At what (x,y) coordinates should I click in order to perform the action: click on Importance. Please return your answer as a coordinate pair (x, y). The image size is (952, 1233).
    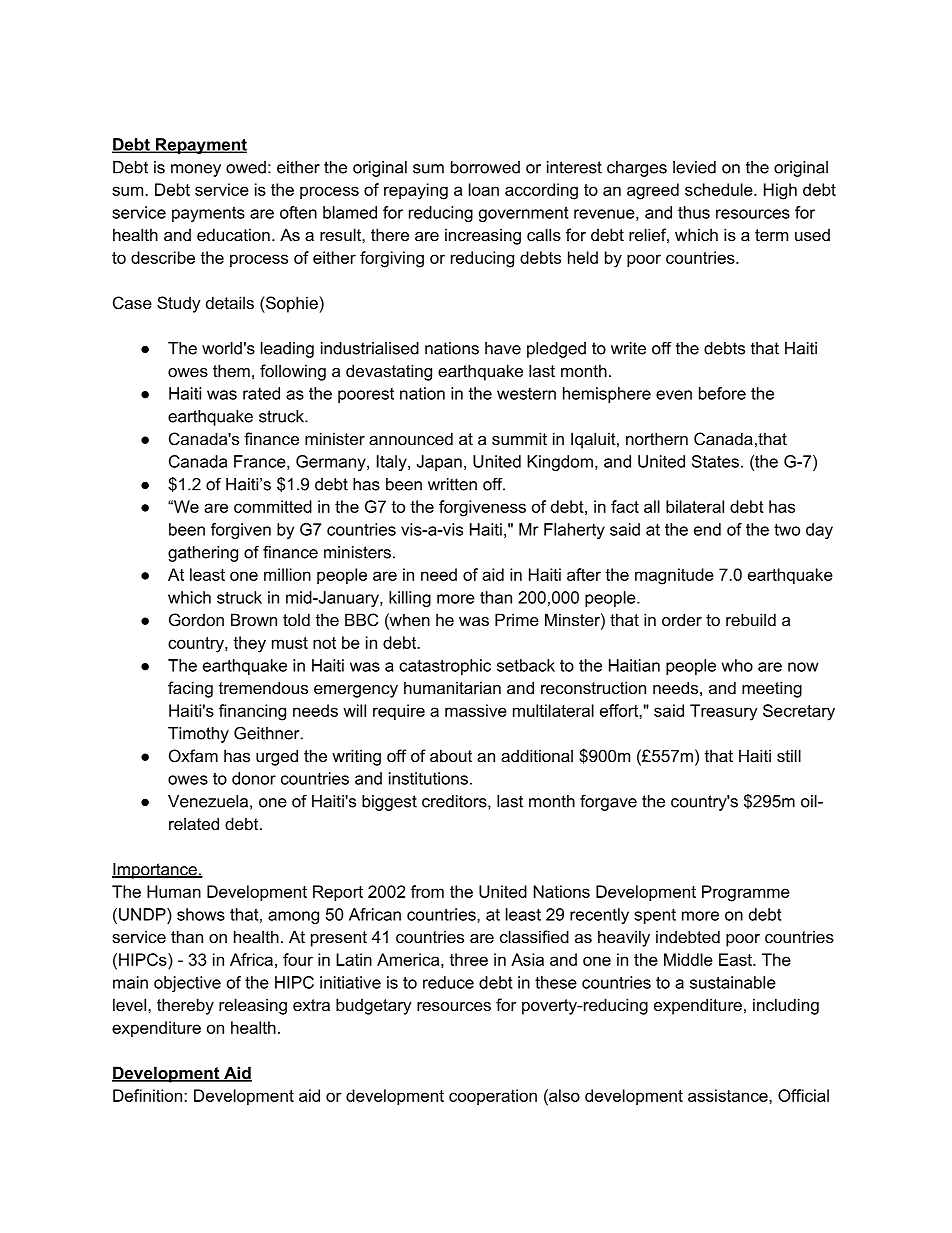
    Looking at the image, I should click on (155, 871).
